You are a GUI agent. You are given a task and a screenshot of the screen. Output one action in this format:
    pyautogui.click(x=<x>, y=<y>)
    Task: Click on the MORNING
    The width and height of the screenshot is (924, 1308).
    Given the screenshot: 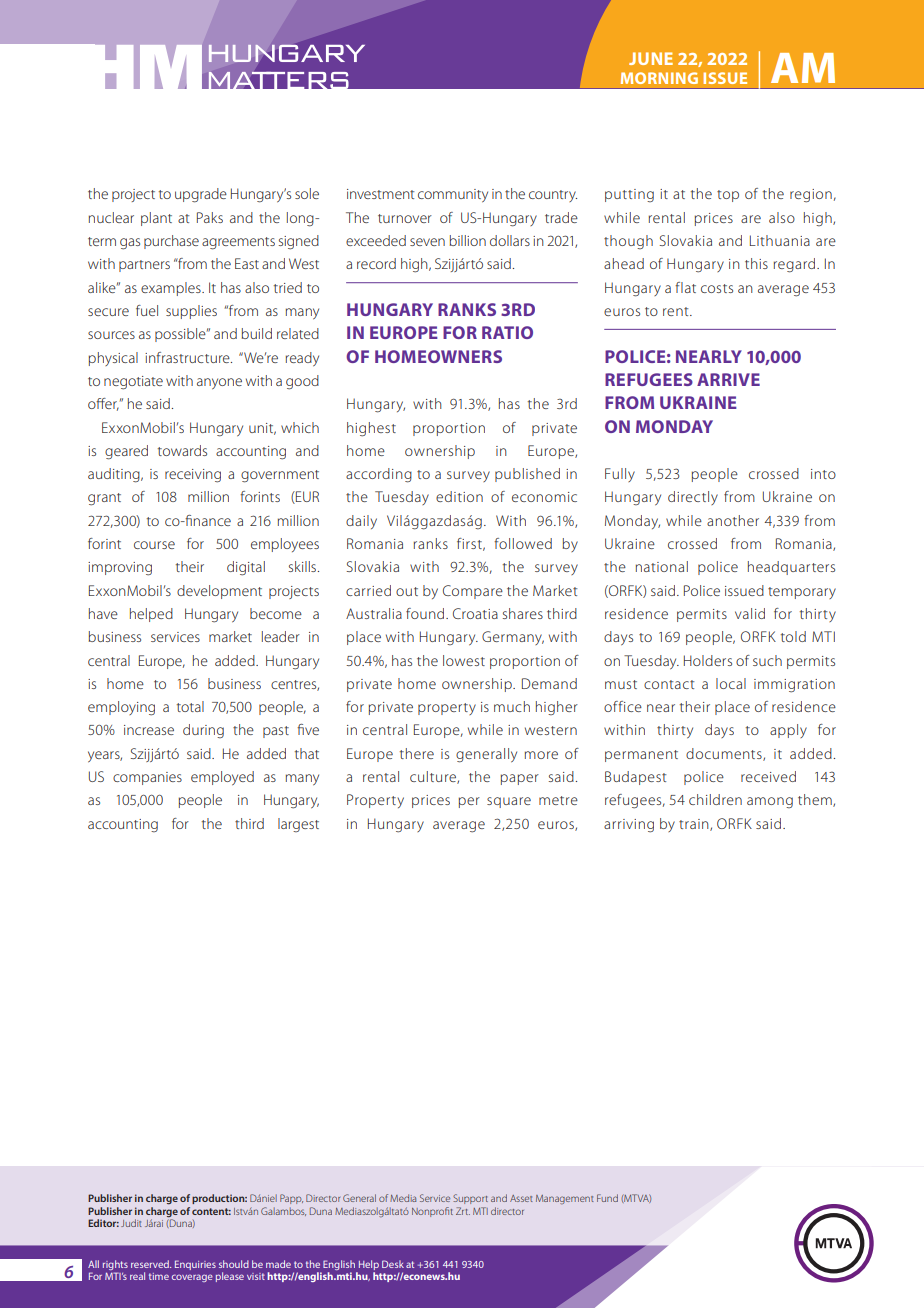 What is the action you would take?
    pyautogui.click(x=659, y=78)
